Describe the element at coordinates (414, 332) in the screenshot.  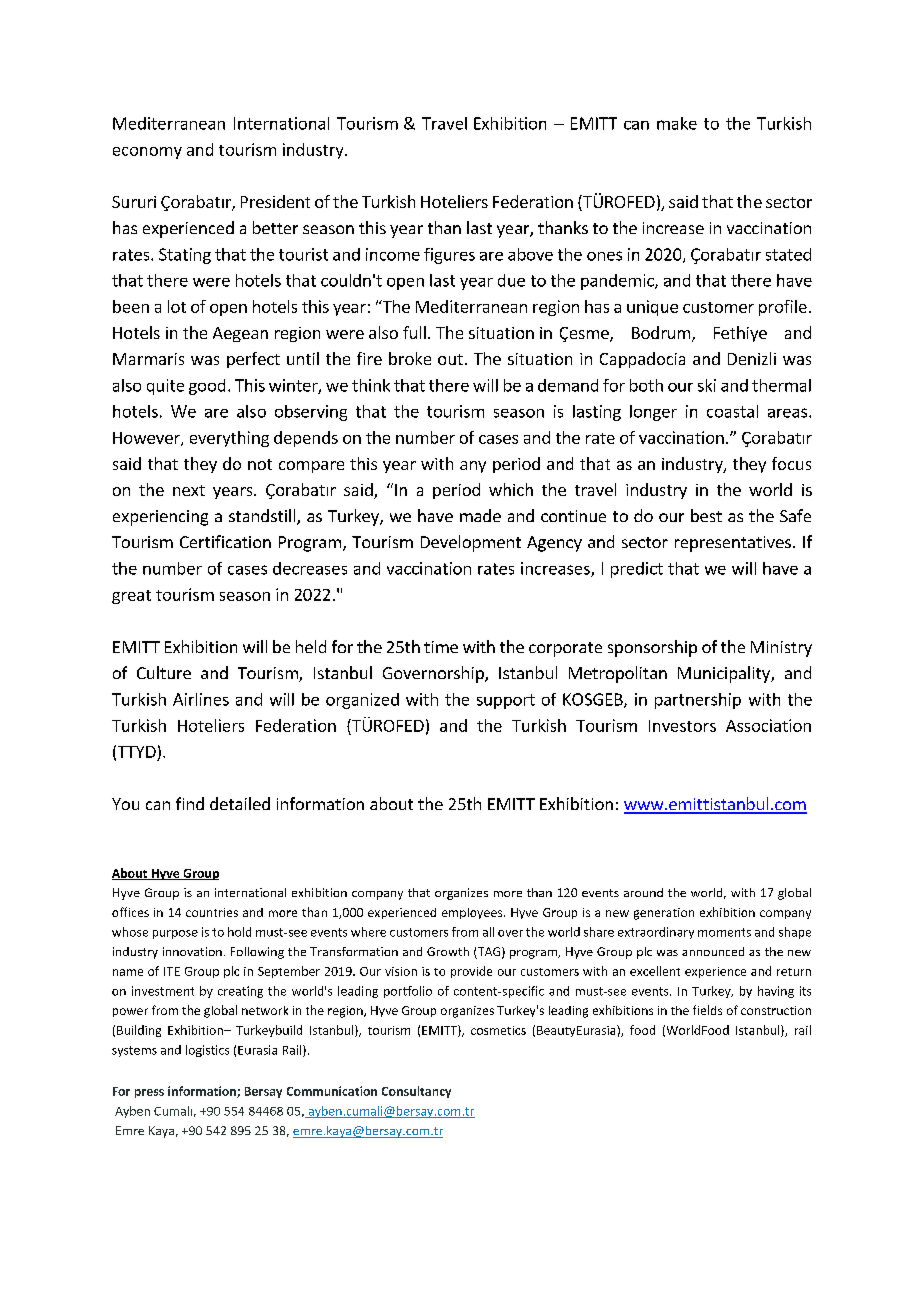
I see `full` at that location.
